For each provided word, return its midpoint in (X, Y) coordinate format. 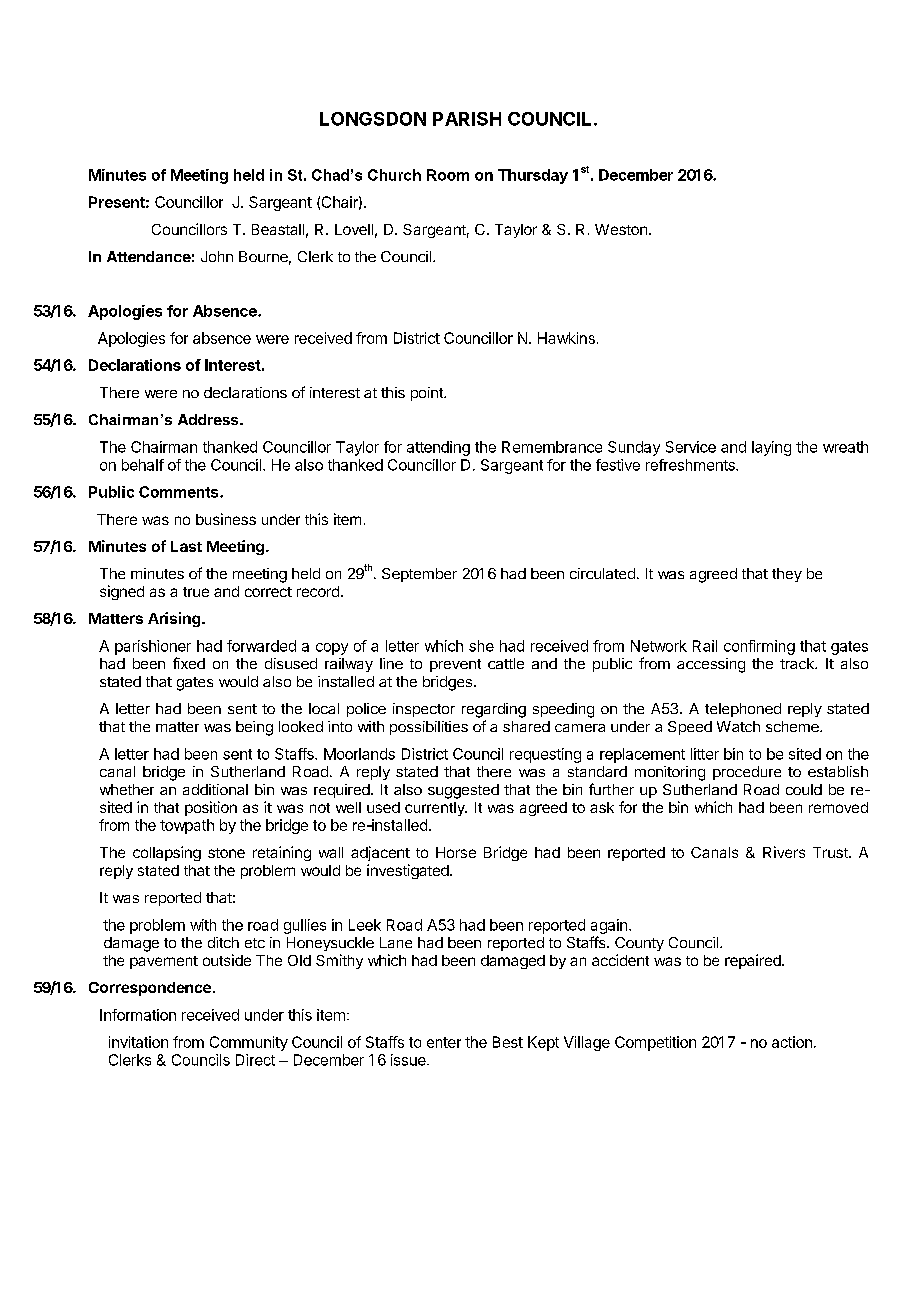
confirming (759, 647)
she (481, 646)
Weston (621, 229)
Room (448, 175)
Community (249, 1043)
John (217, 256)
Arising (174, 619)
